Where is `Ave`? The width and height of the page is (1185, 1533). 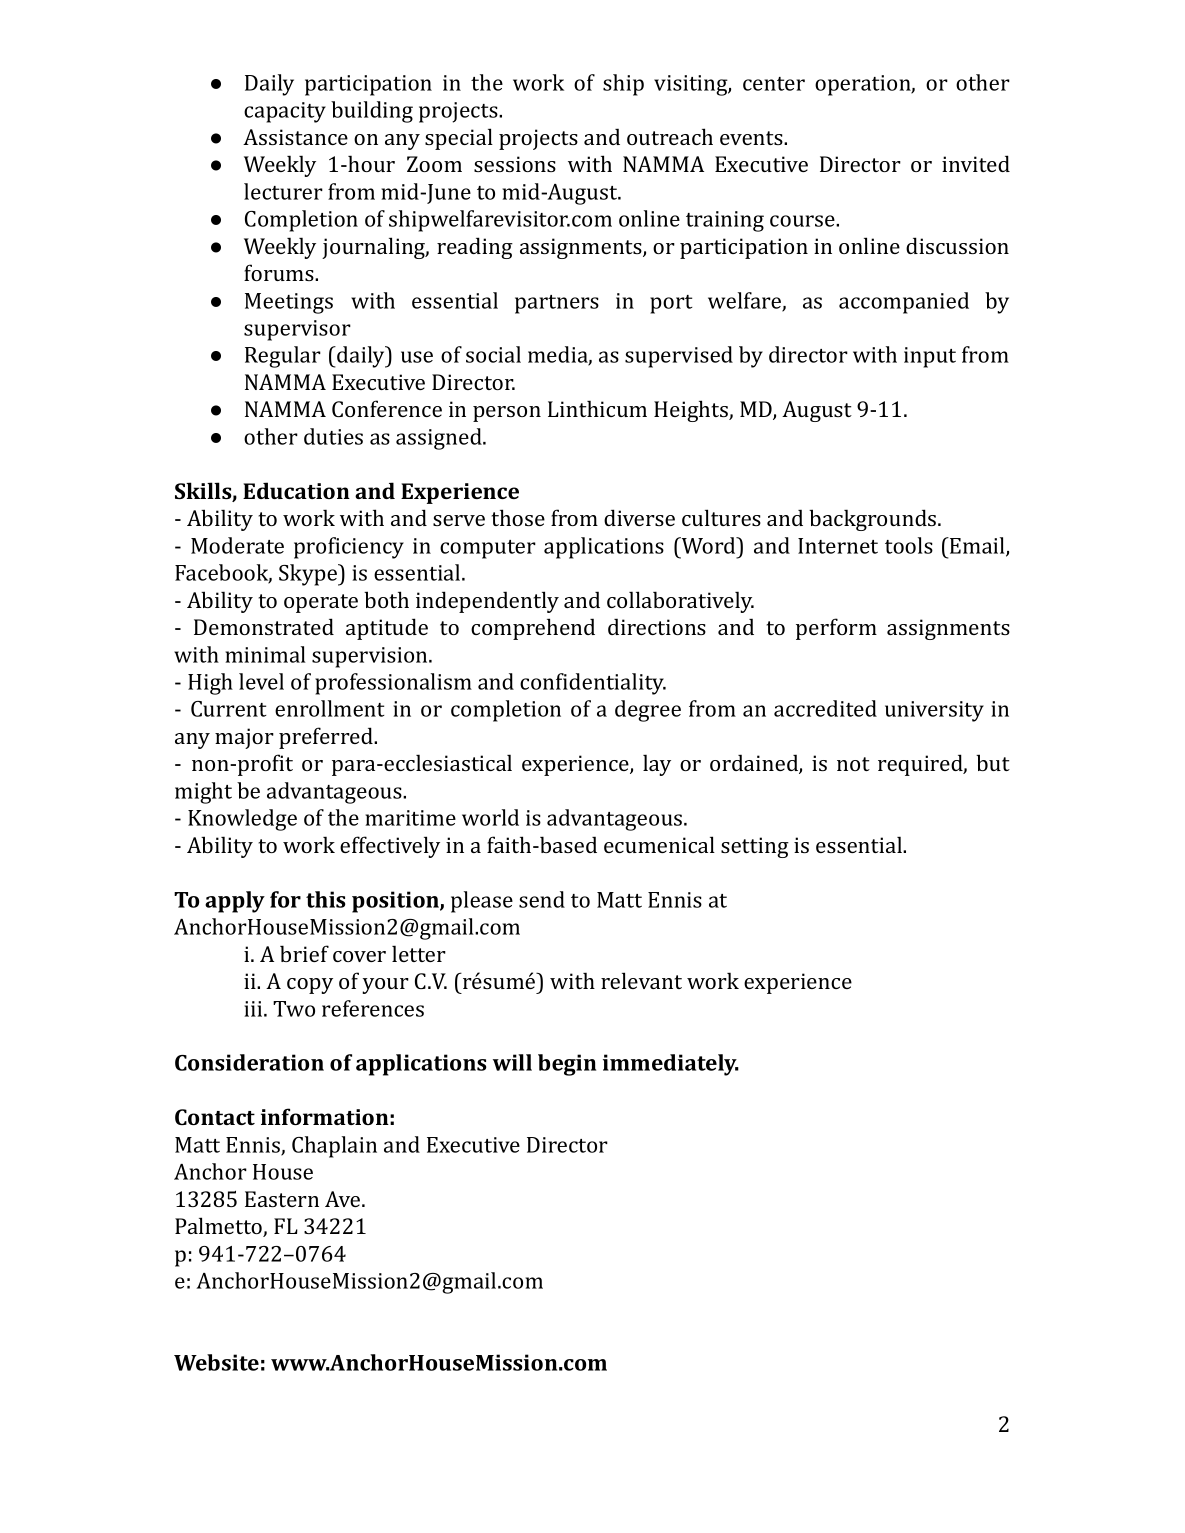 Ave is located at coordinates (344, 1199).
